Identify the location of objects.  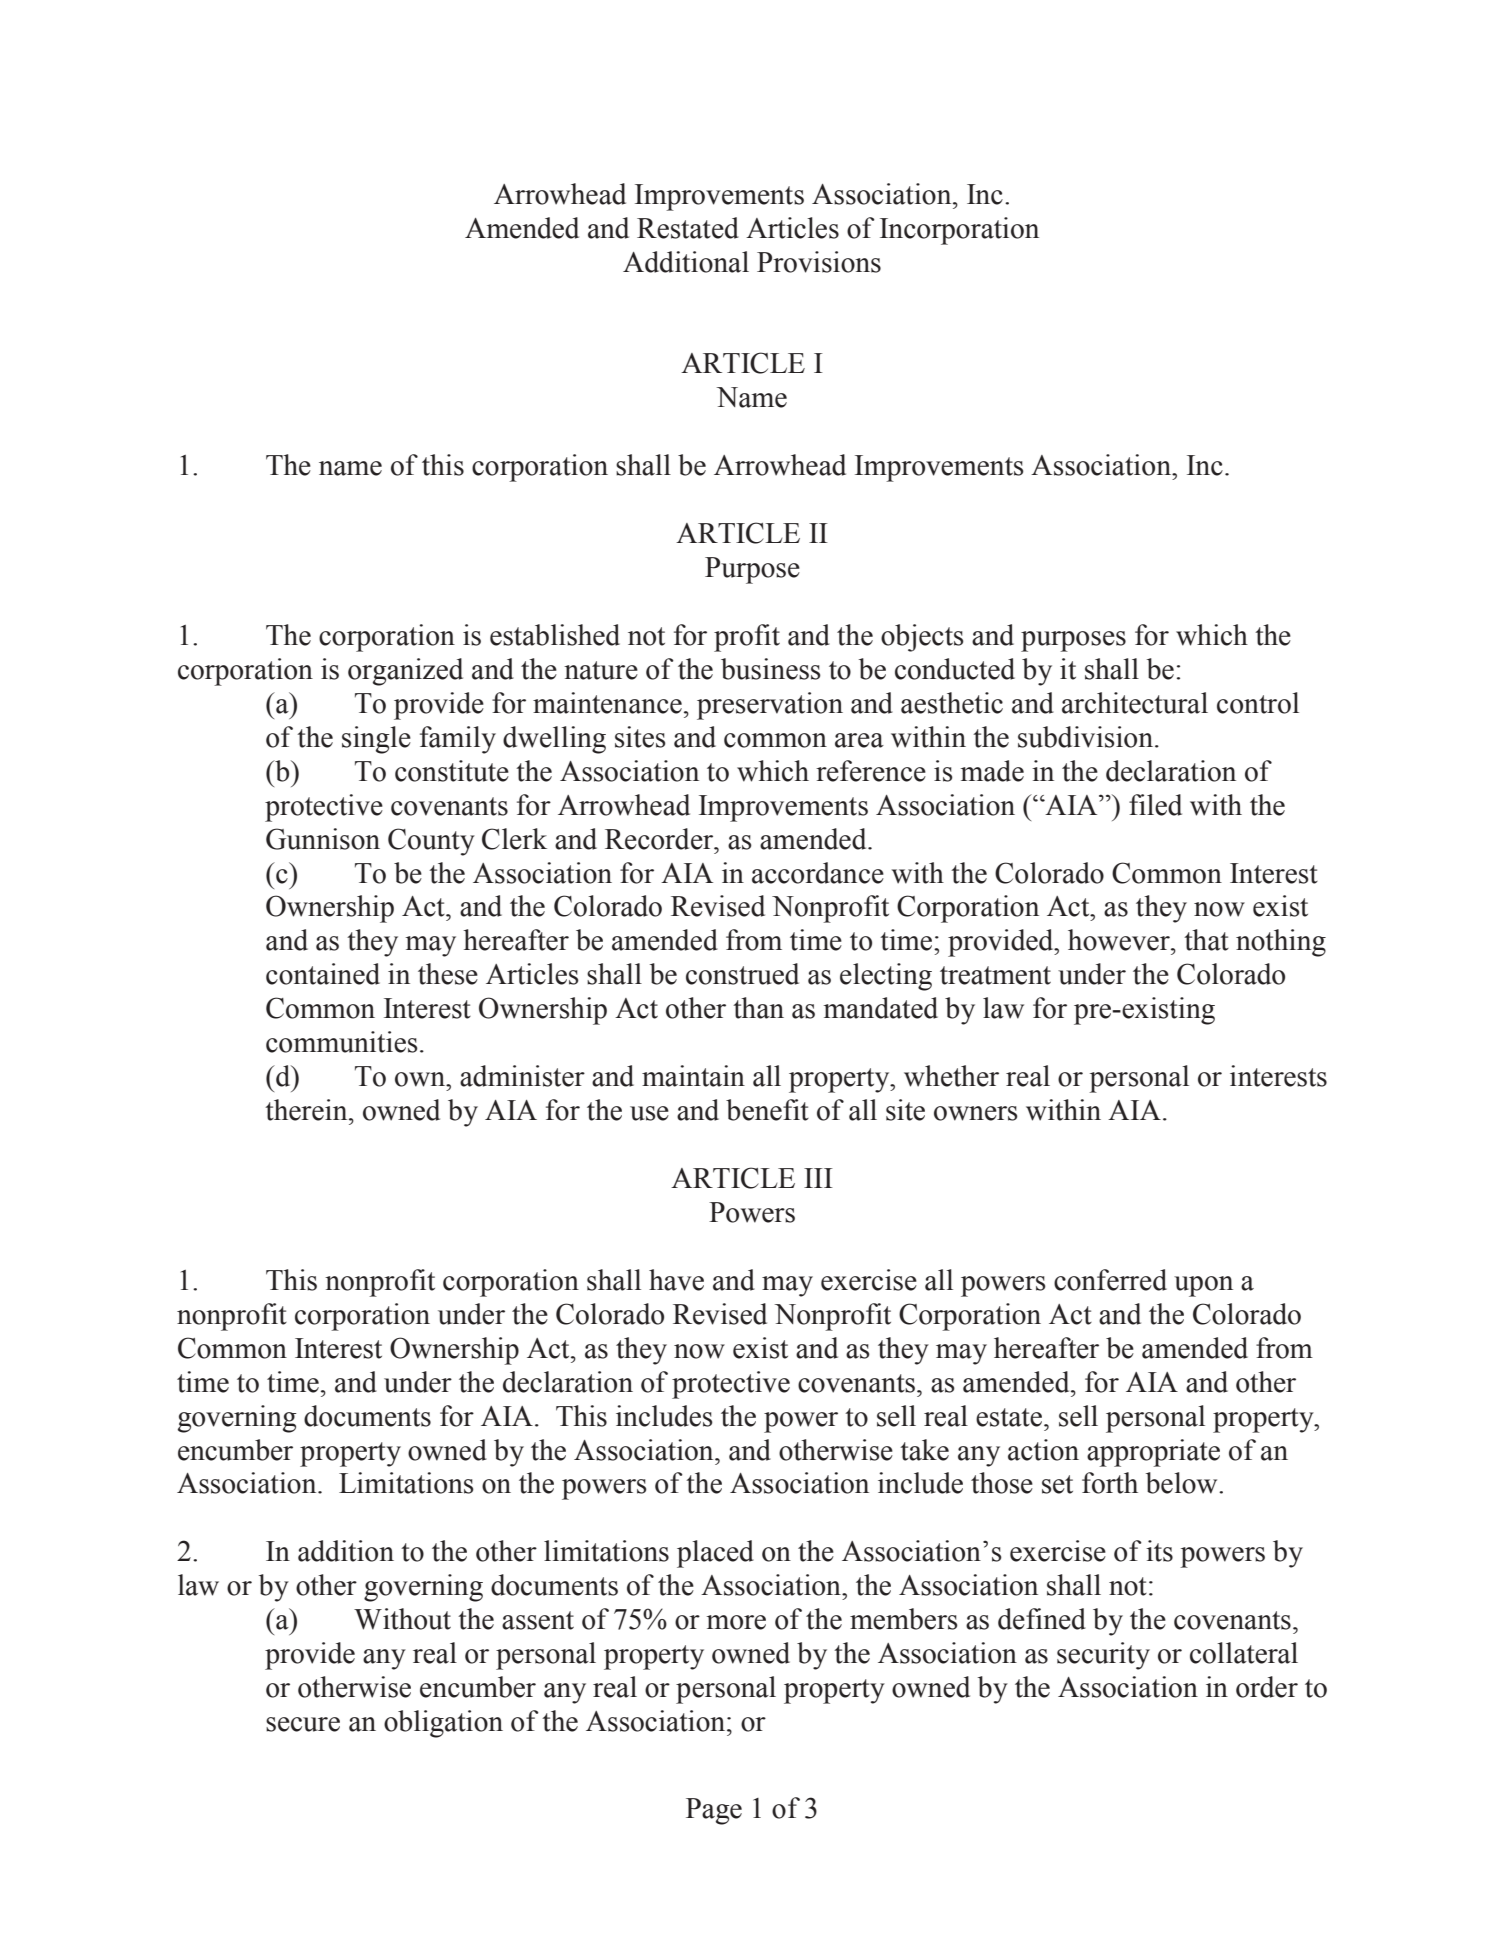
(922, 638).
